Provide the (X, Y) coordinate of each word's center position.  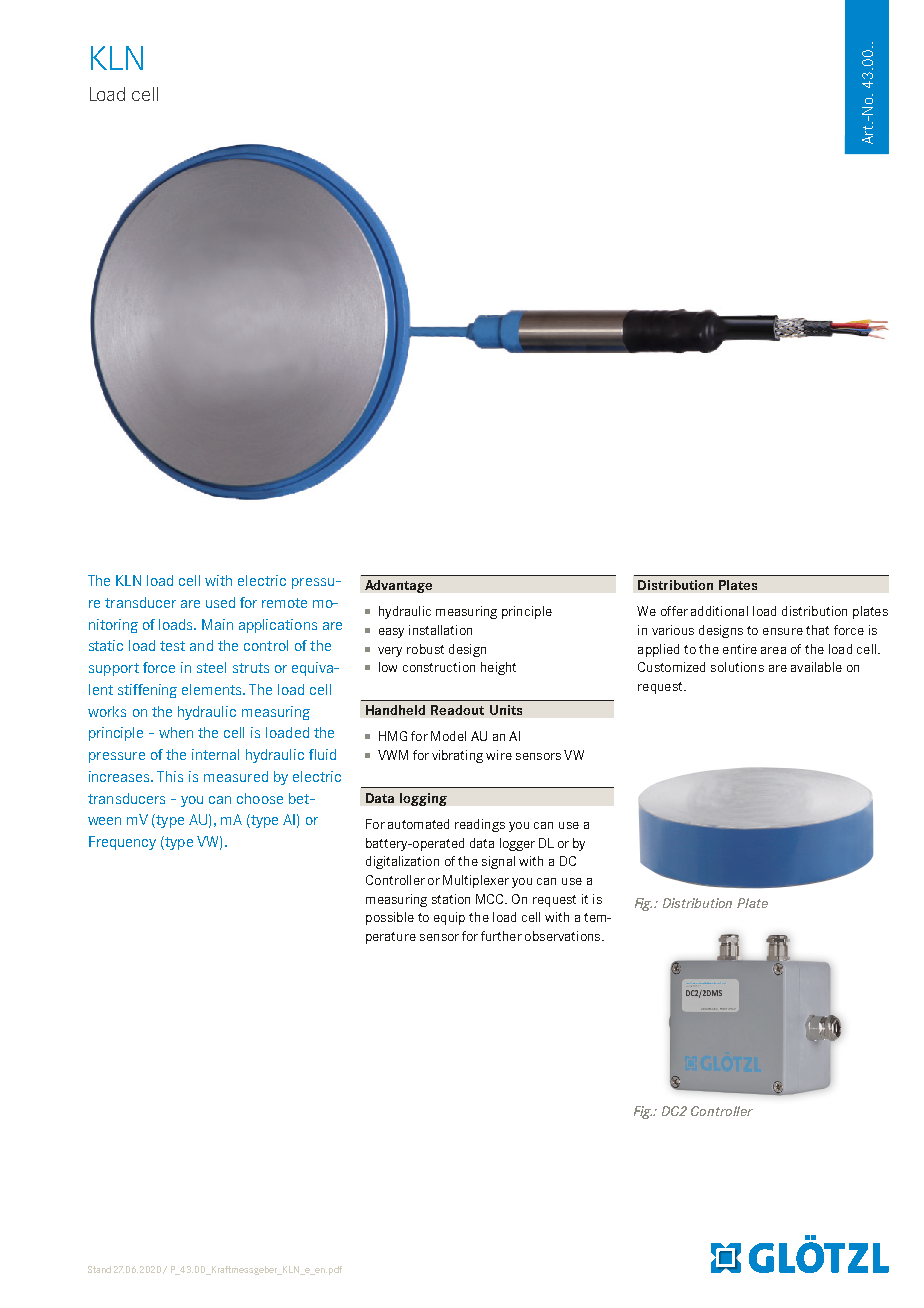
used (220, 602)
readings (480, 825)
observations (564, 936)
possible (390, 918)
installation (440, 630)
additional (719, 611)
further (501, 936)
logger (517, 844)
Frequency (122, 843)
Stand (99, 1269)
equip (449, 918)
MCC (491, 899)
